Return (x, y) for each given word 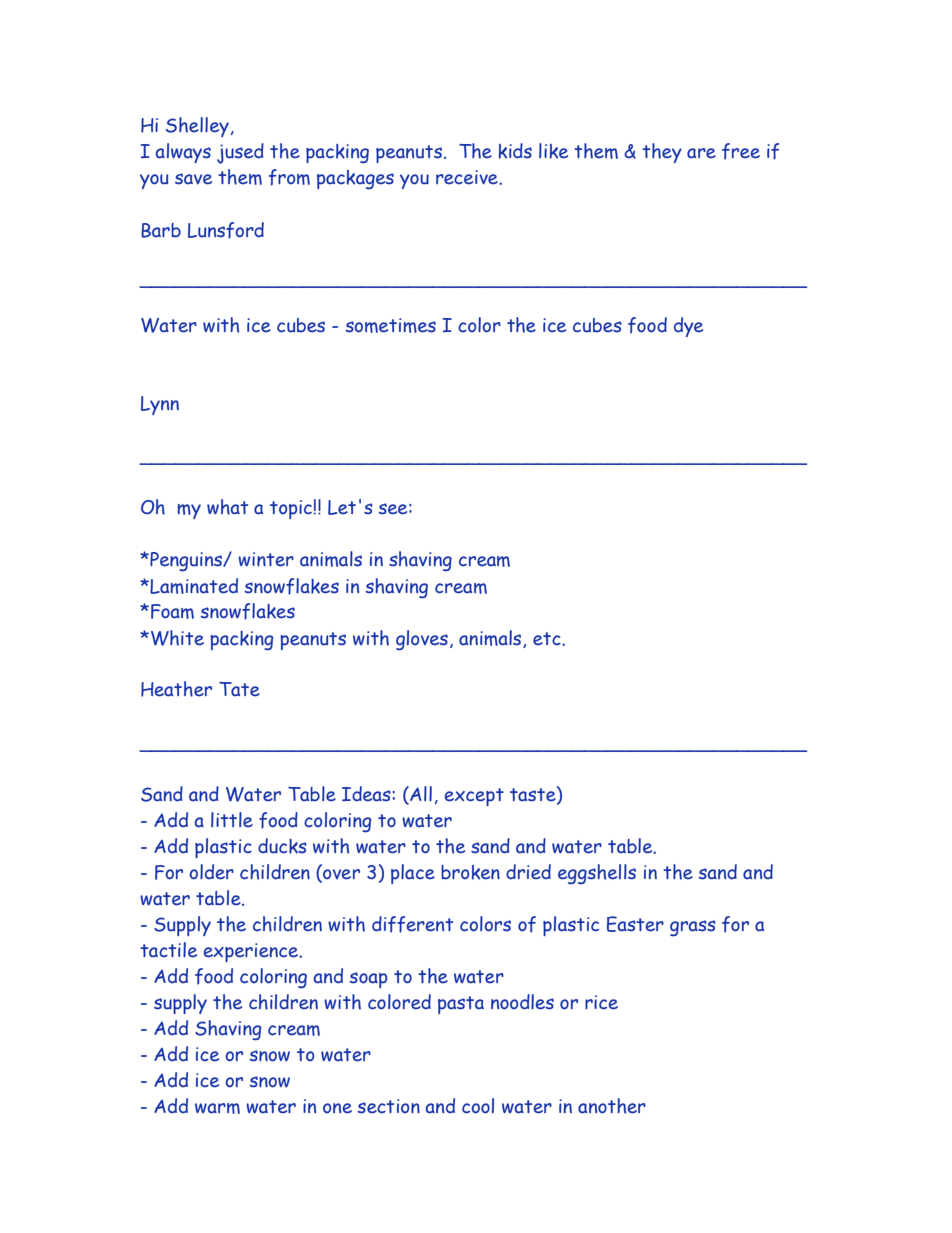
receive (468, 177)
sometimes (390, 325)
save (193, 179)
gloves (422, 640)
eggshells (597, 874)
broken (470, 872)
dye (688, 327)
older (211, 872)
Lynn (160, 405)
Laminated (193, 586)
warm (217, 1108)
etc (548, 639)
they (662, 153)
